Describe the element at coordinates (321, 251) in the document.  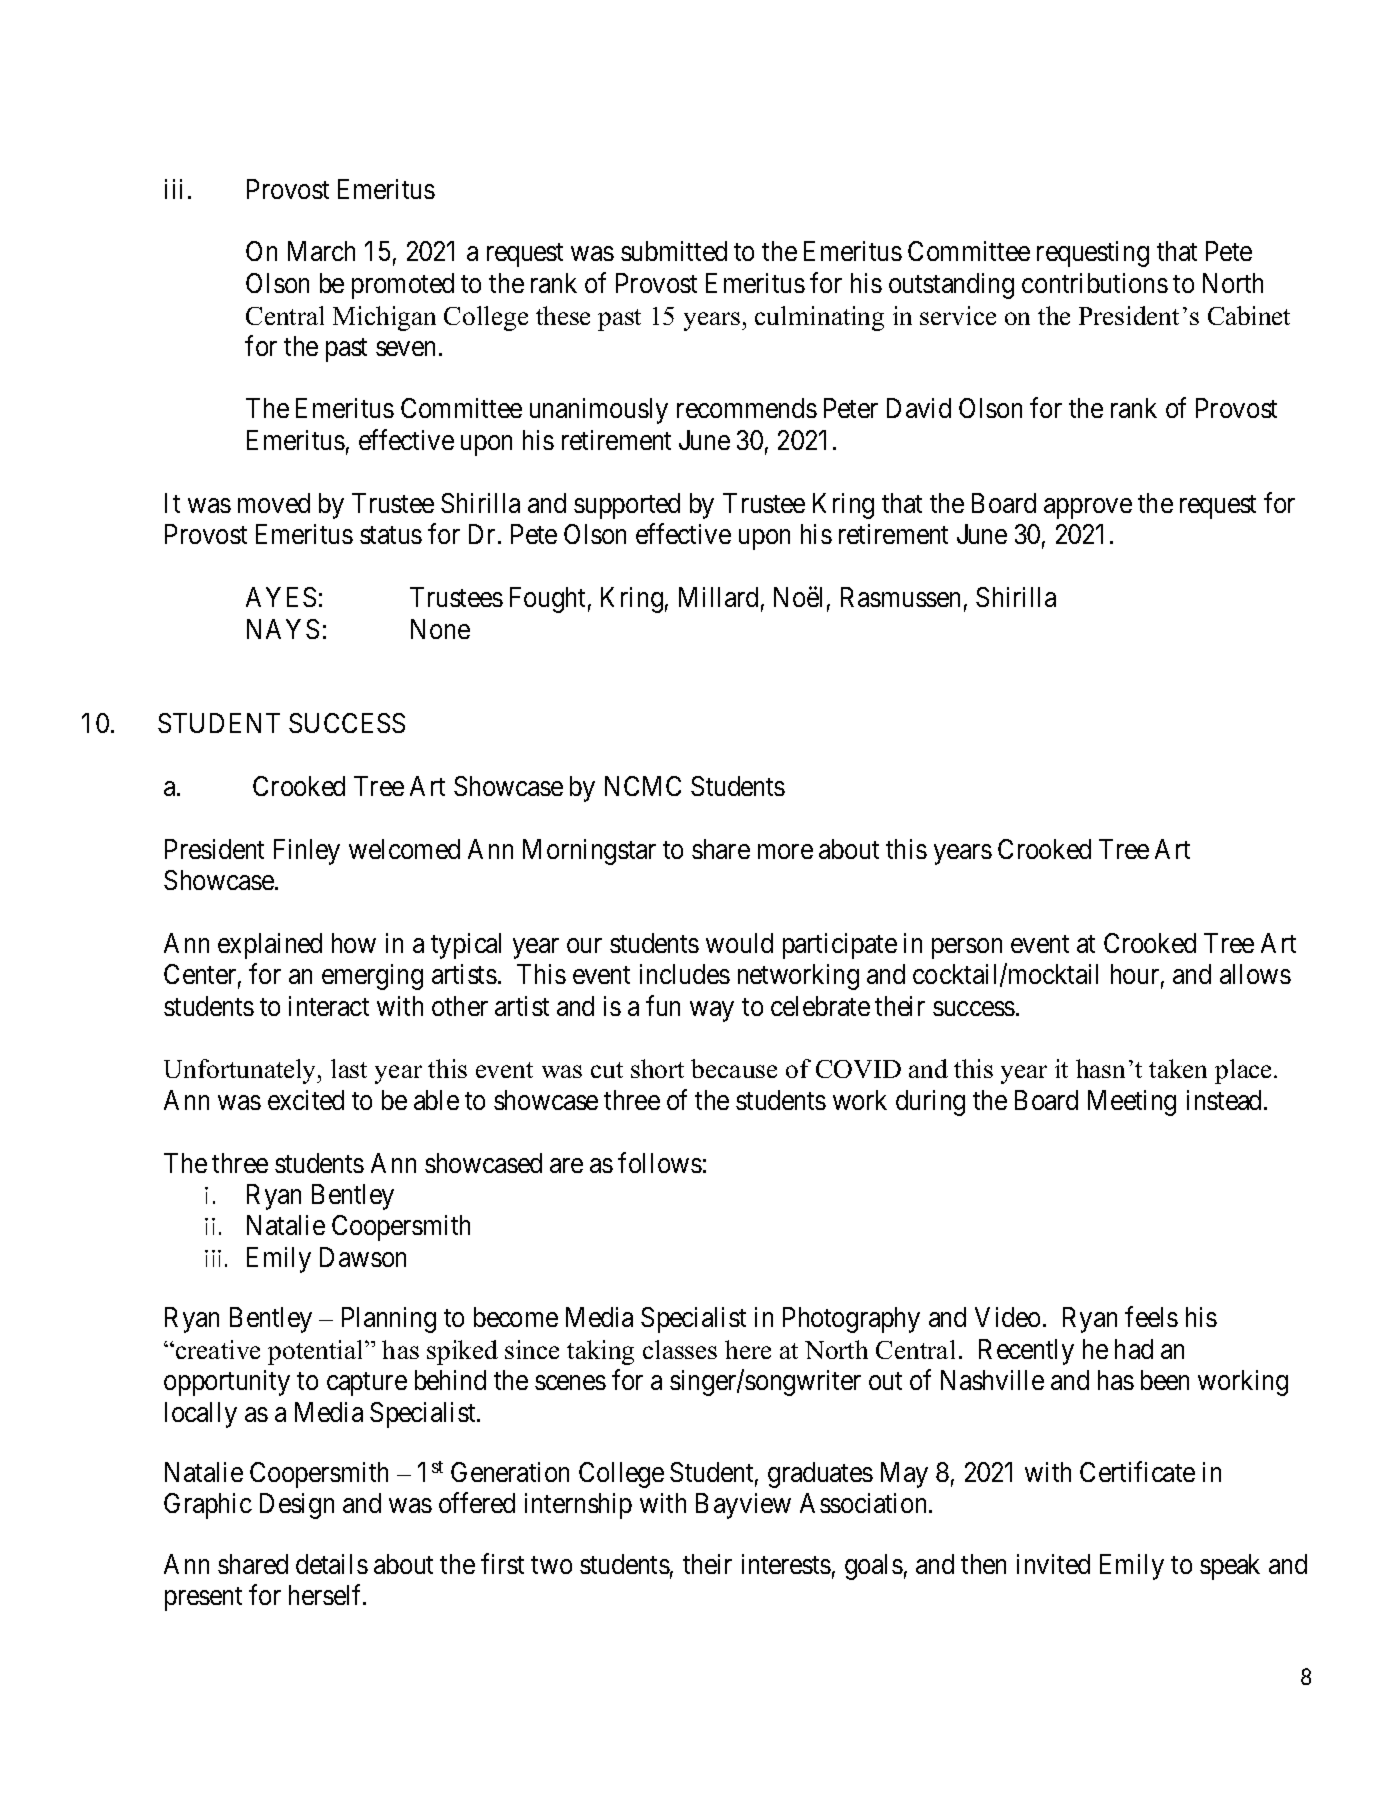
I see `March` at that location.
